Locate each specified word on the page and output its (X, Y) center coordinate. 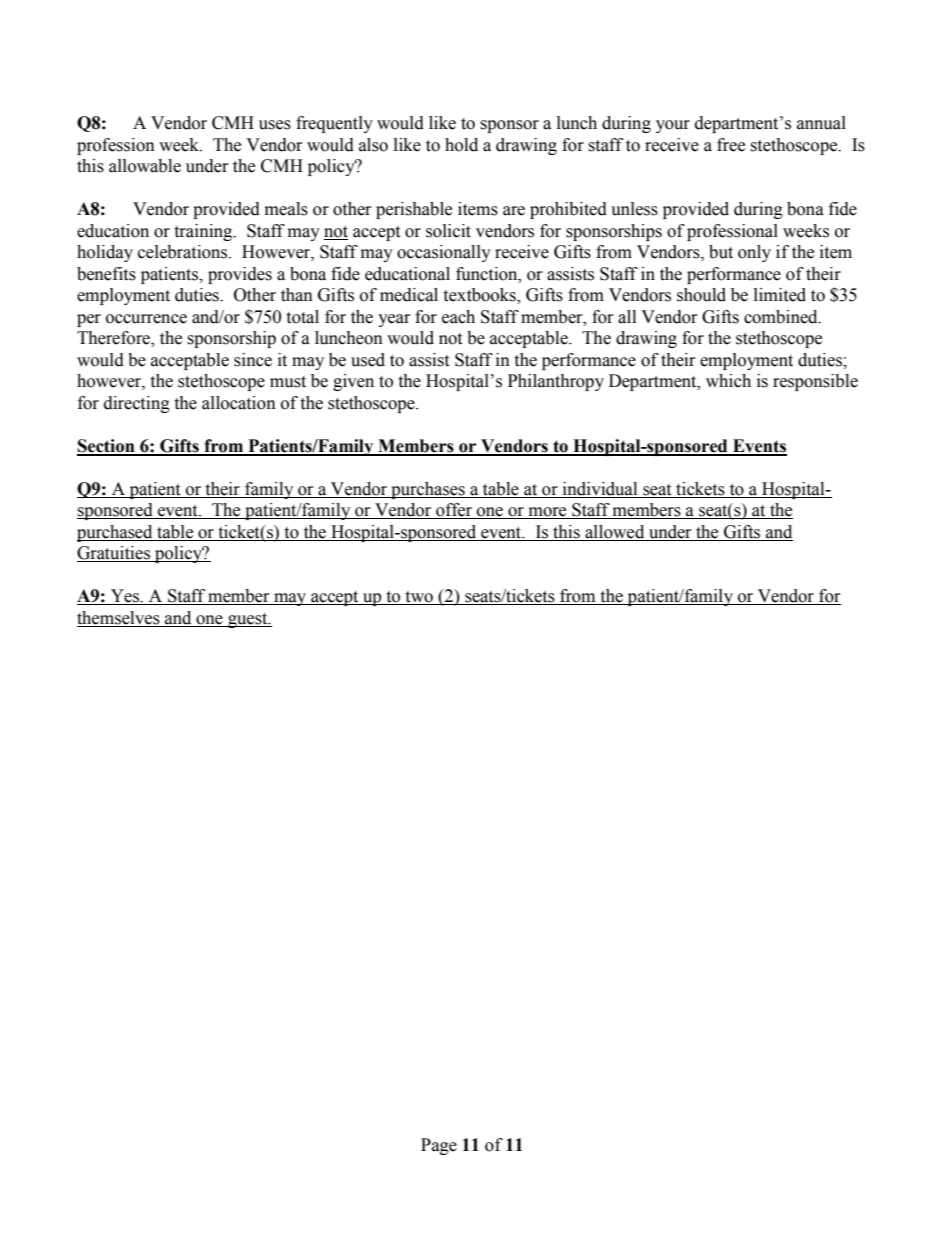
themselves (118, 618)
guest (248, 620)
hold (461, 145)
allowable (145, 166)
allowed (614, 532)
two (419, 598)
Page (439, 1146)
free (731, 145)
